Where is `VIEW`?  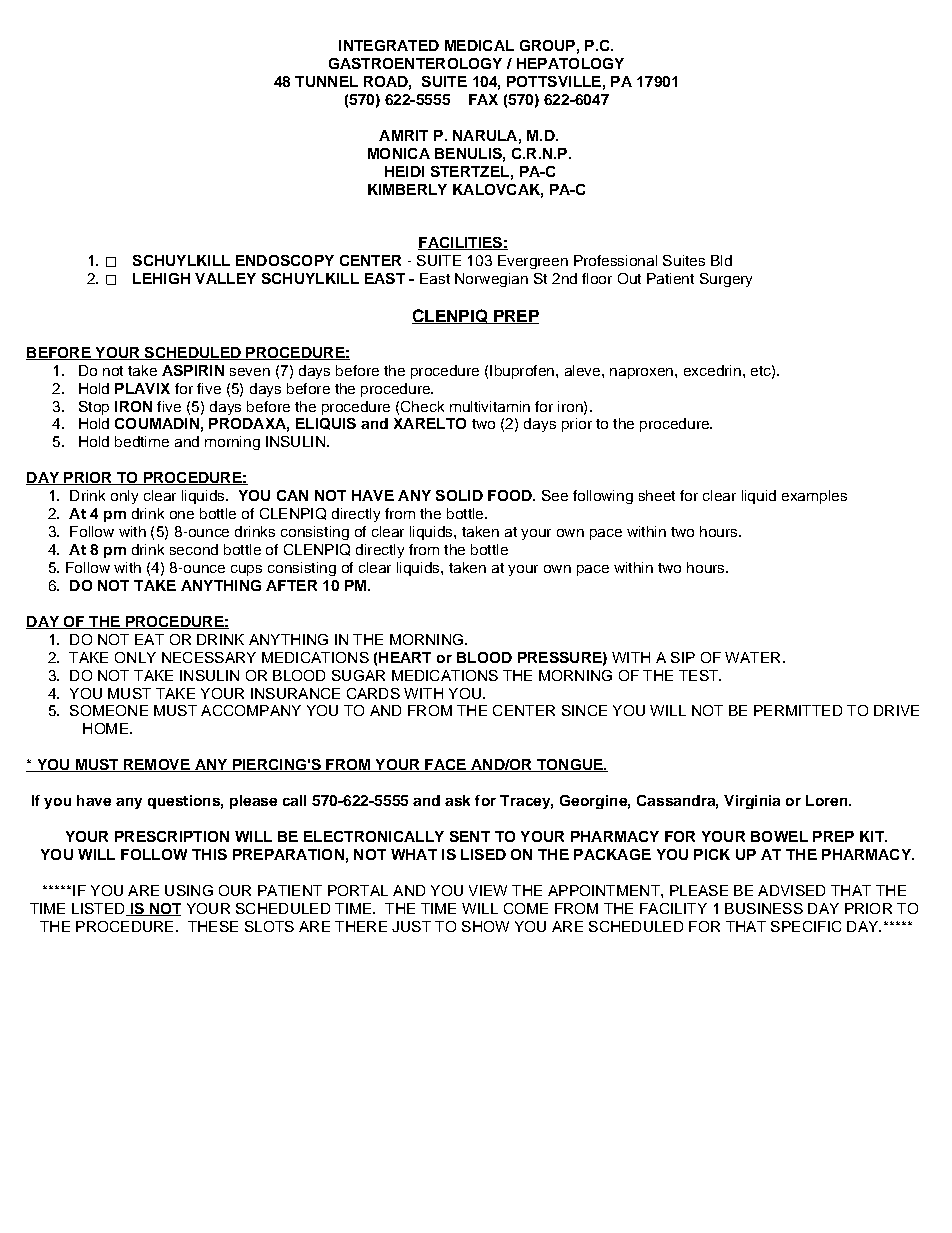 VIEW is located at coordinates (488, 890).
